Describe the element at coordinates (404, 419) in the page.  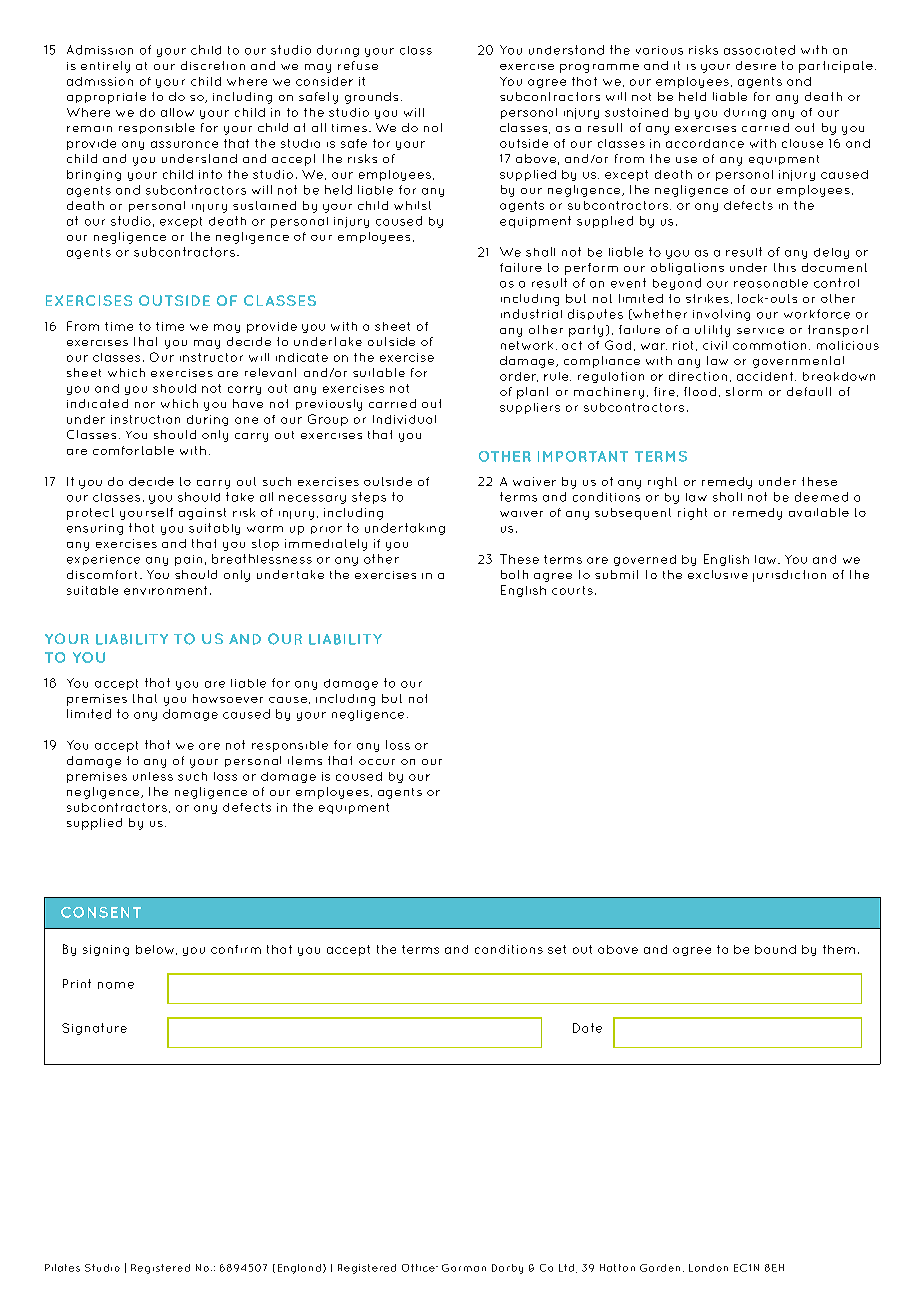
I see `Individual` at that location.
